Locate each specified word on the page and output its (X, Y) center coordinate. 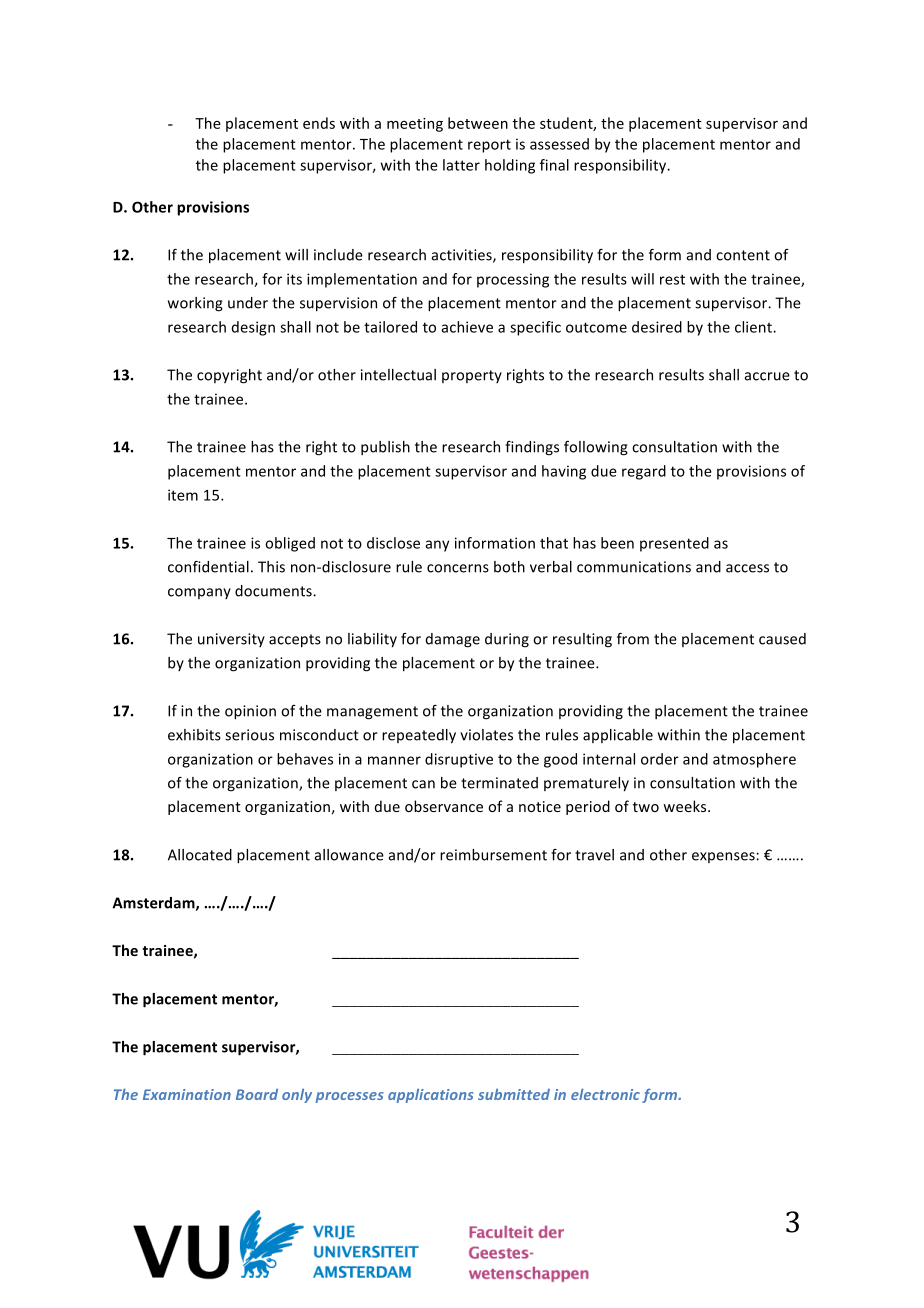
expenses (724, 857)
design (253, 328)
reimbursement (493, 855)
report (489, 146)
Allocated (200, 855)
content (743, 255)
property (472, 376)
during (507, 640)
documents (274, 591)
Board (257, 1094)
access (747, 568)
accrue (767, 376)
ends (319, 123)
